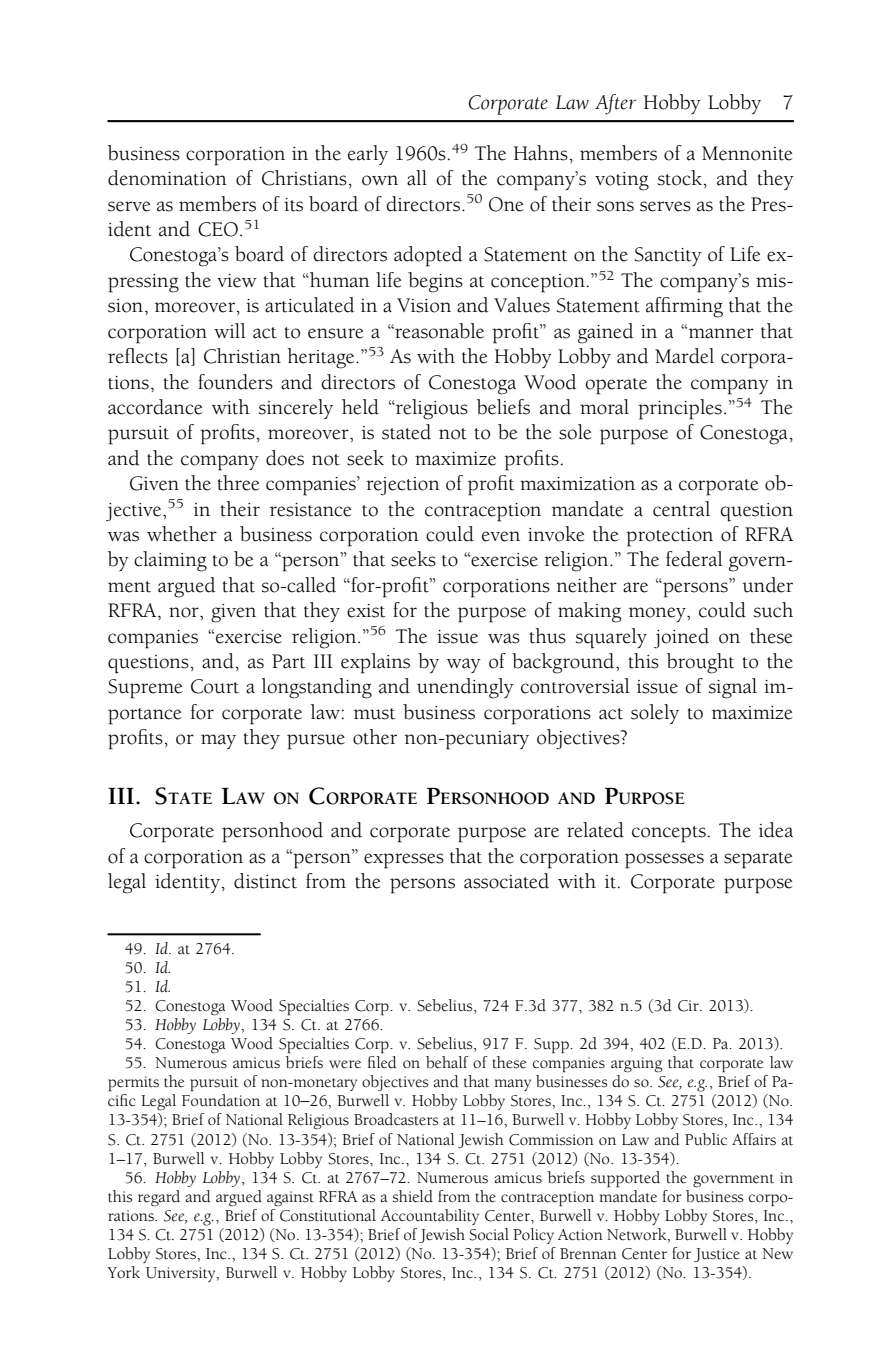  I want to click on Accountability, so click(430, 1217).
